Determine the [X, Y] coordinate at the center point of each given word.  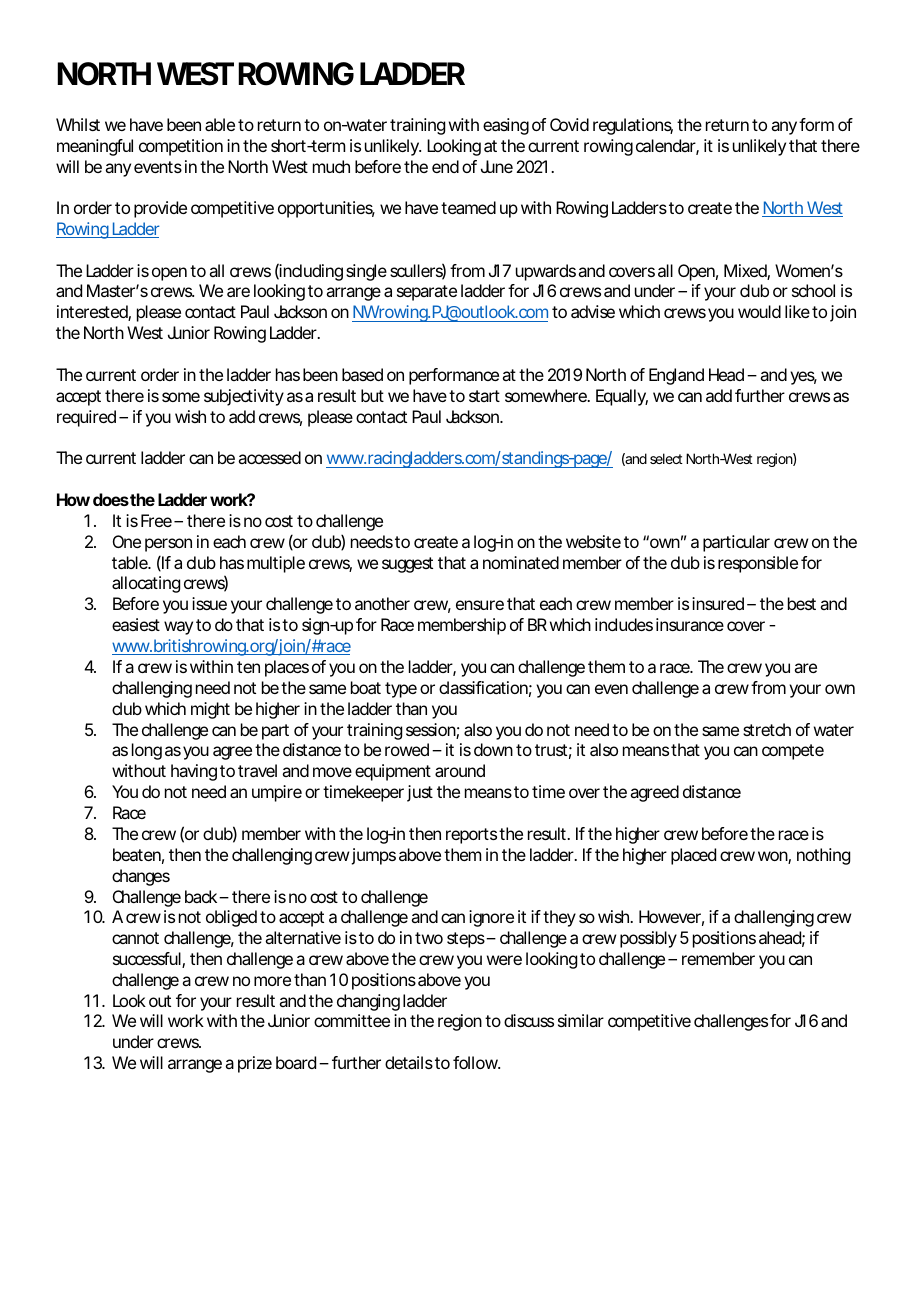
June [497, 166]
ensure [480, 605]
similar [581, 1020]
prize [255, 1064]
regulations [633, 126]
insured [718, 603]
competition [181, 147]
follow [476, 1062]
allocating [146, 584]
